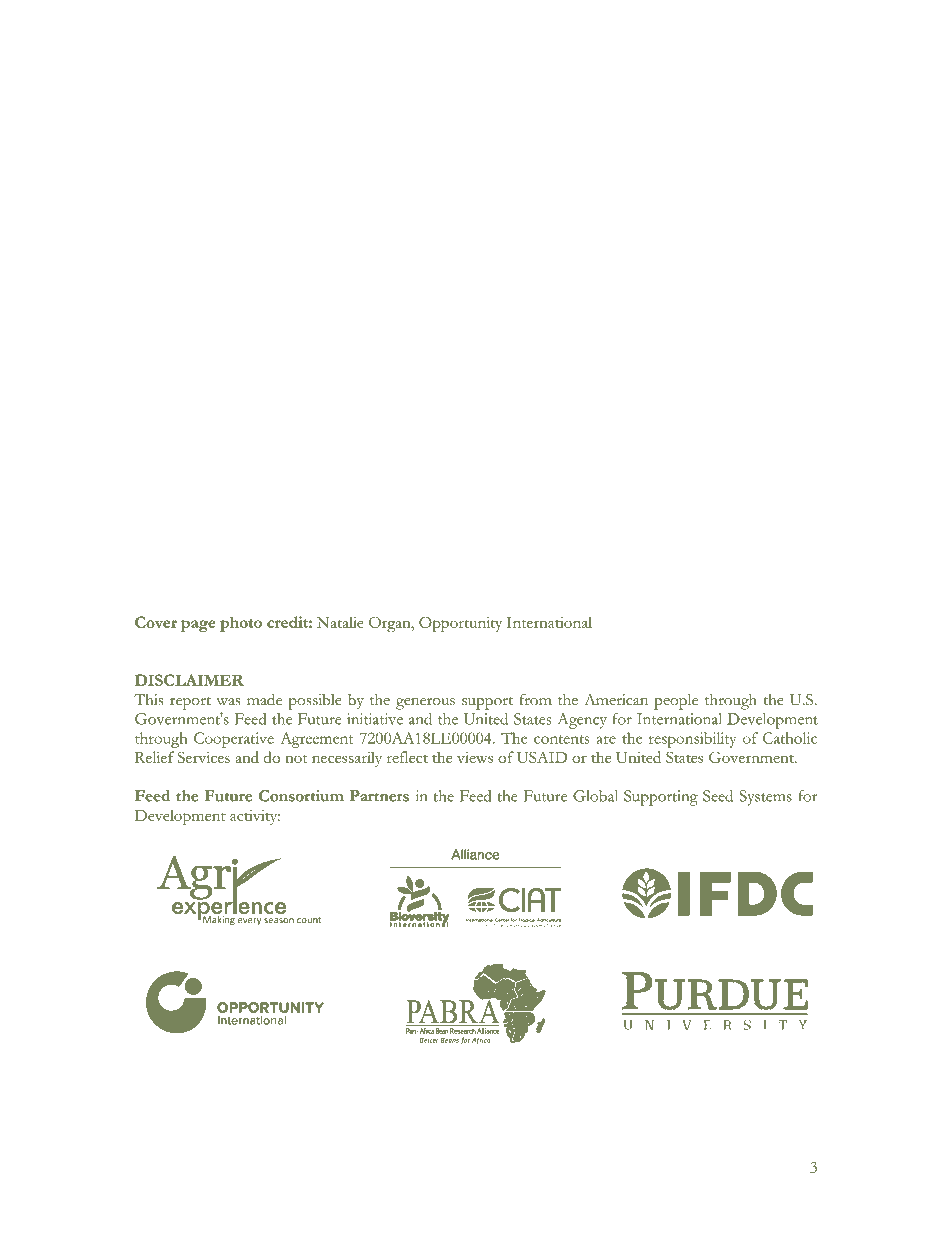 The width and height of the page is (952, 1233). What do you see at coordinates (340, 622) in the page?
I see `Natalie` at bounding box center [340, 622].
